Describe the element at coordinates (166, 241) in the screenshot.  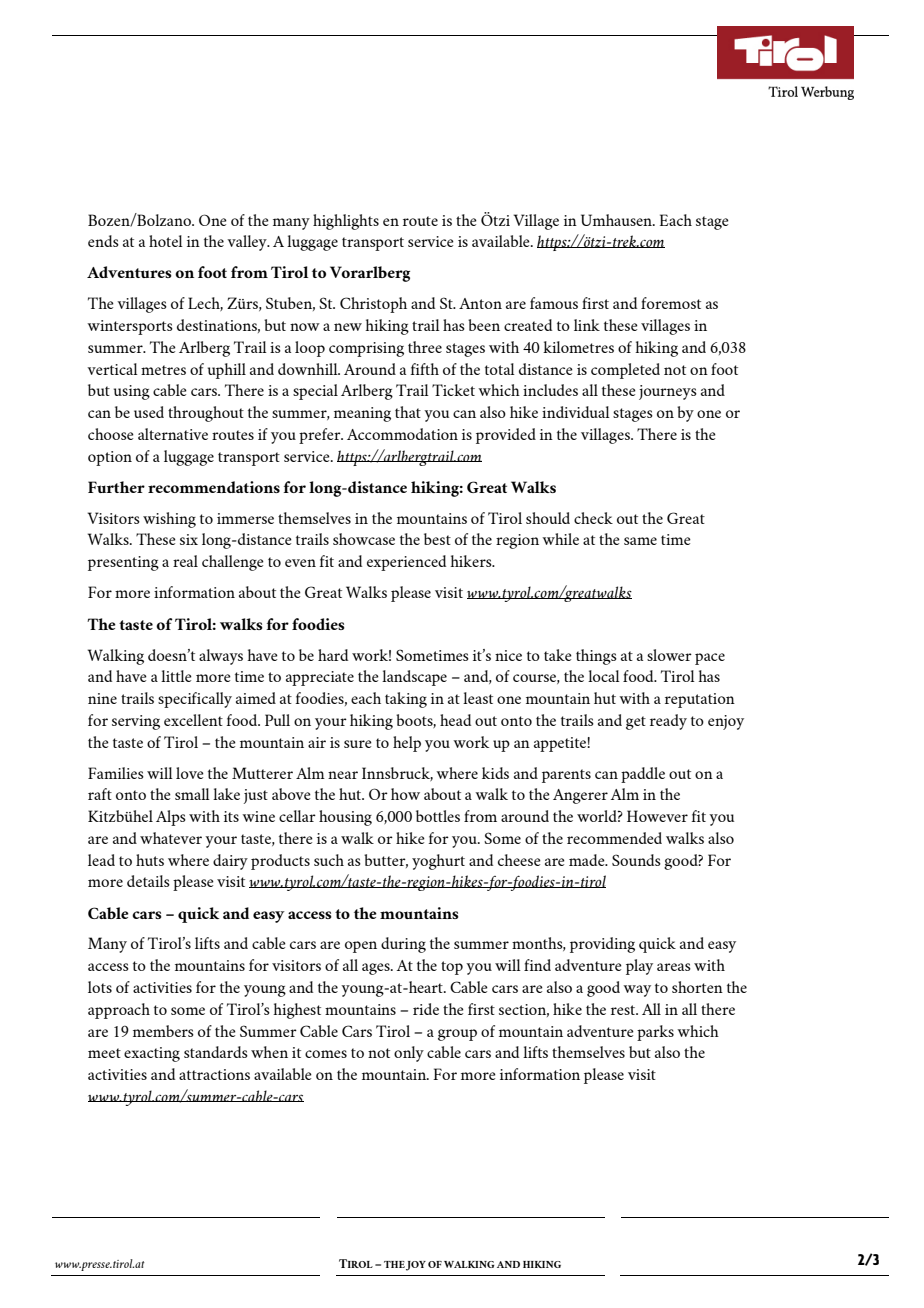
I see `hotel` at that location.
